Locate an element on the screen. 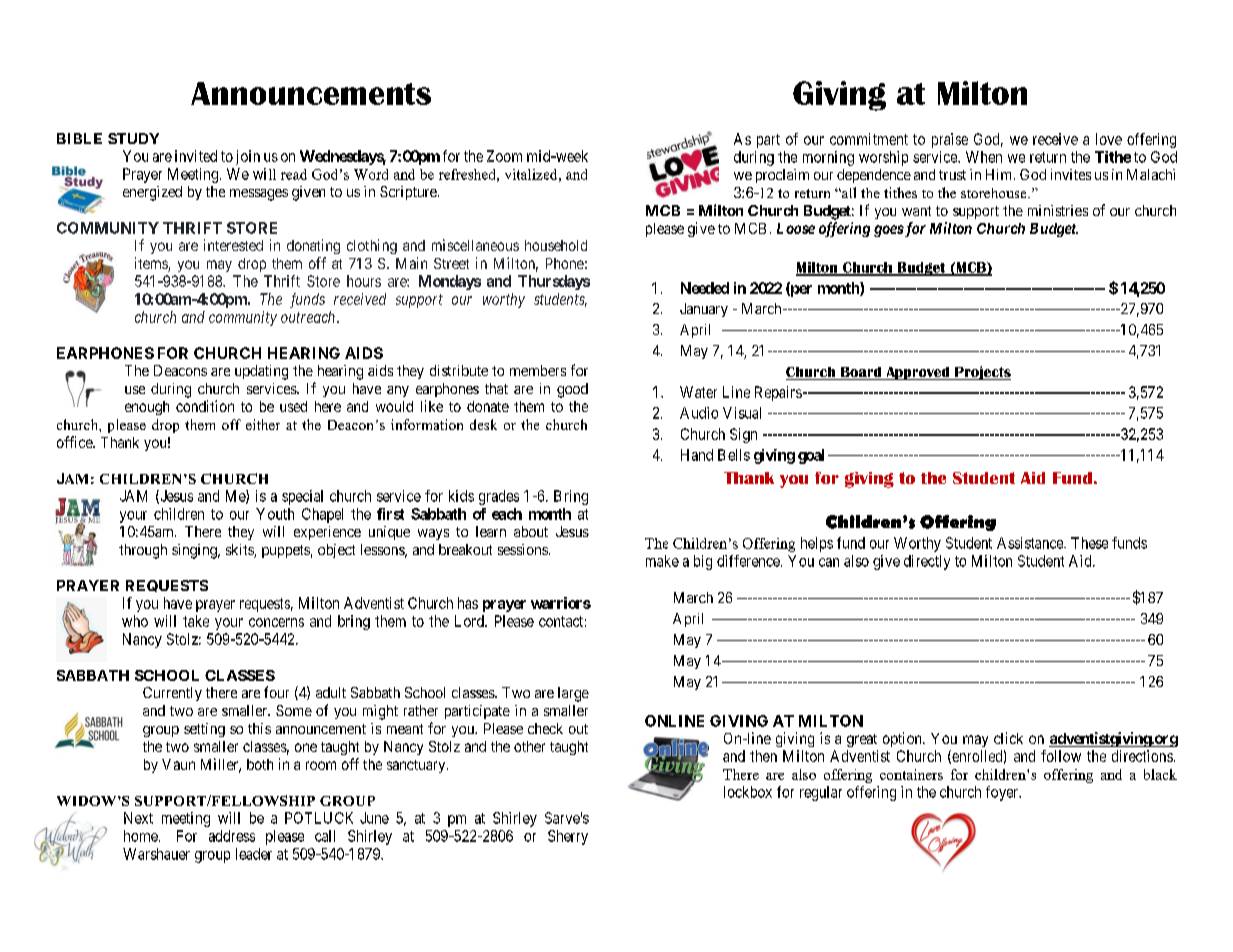 Image resolution: width=1233 pixels, height=952 pixels. Sherry is located at coordinates (568, 837).
